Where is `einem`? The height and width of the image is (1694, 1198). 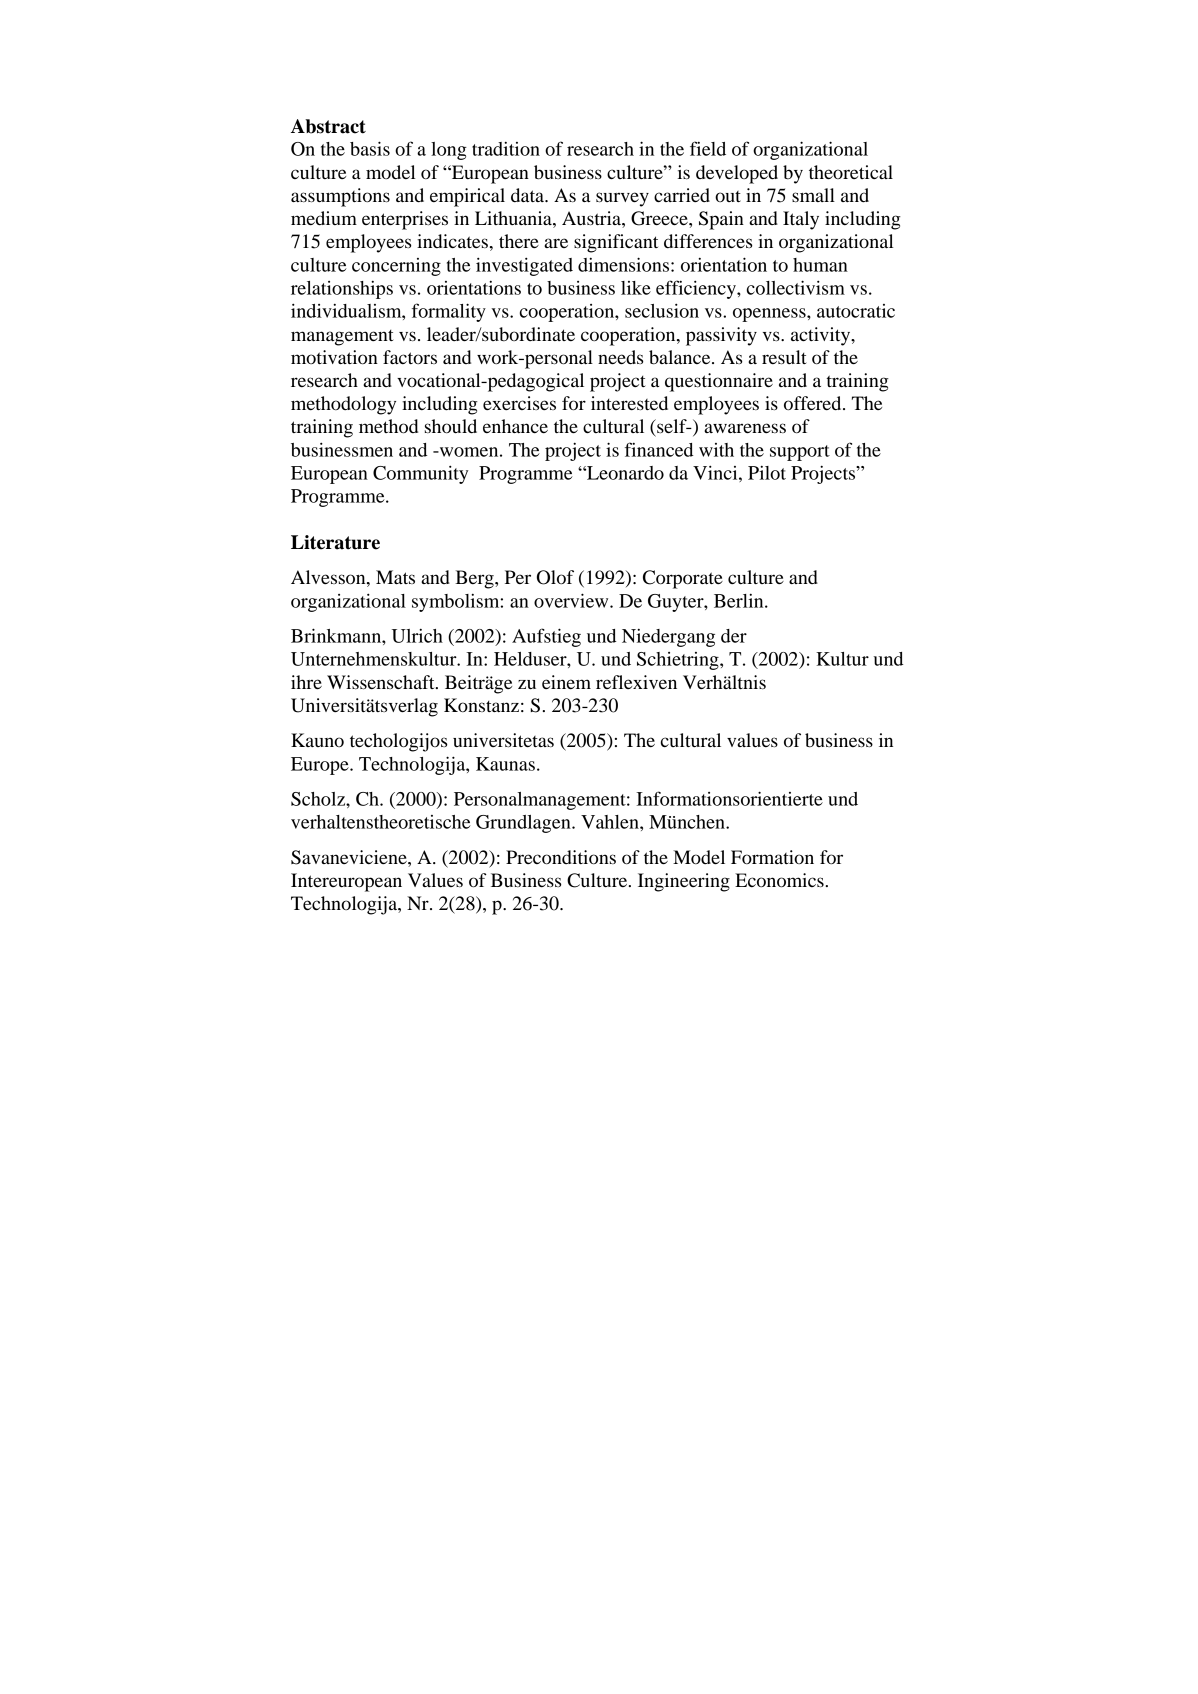 einem is located at coordinates (566, 682).
